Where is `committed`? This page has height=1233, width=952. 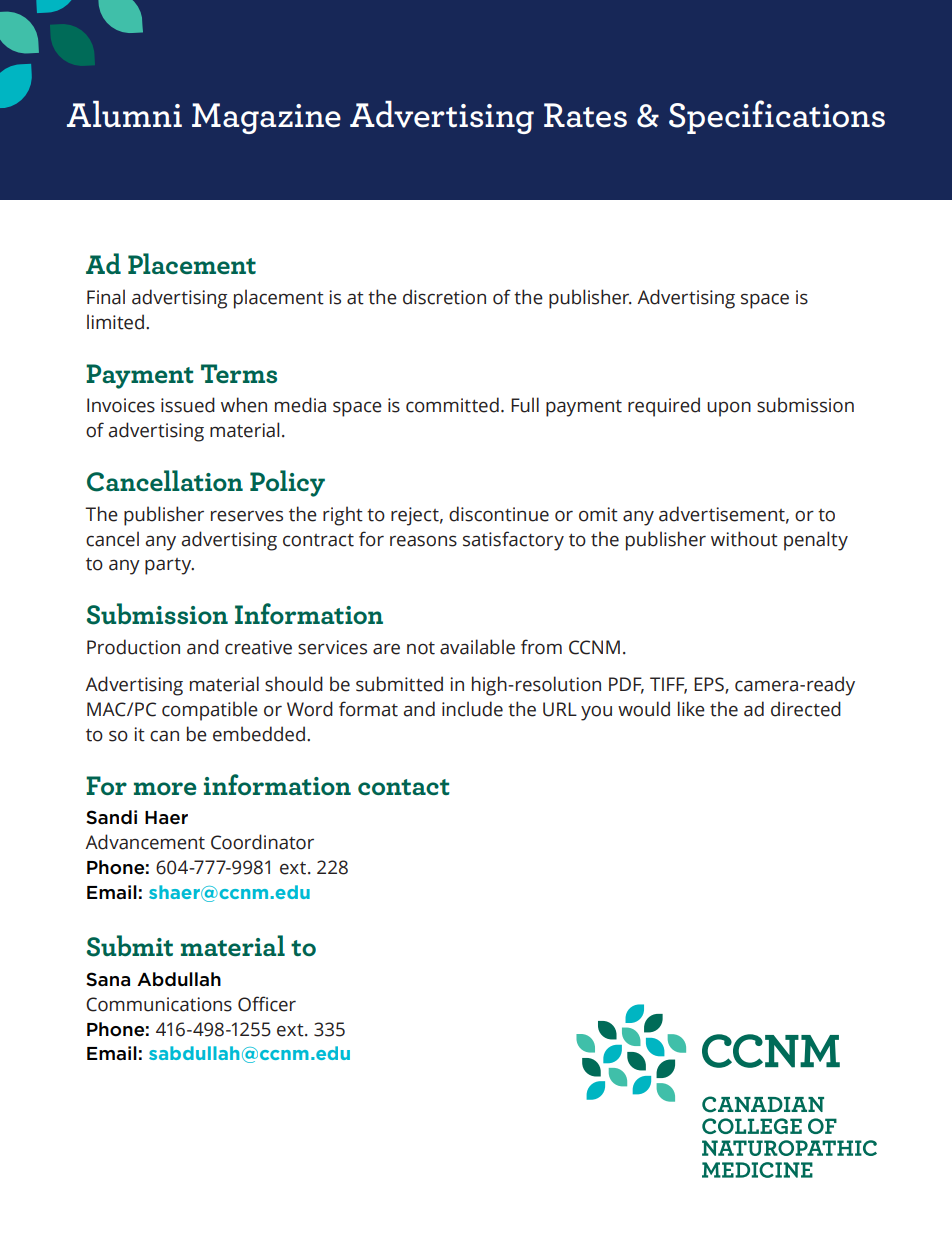 committed is located at coordinates (452, 405).
